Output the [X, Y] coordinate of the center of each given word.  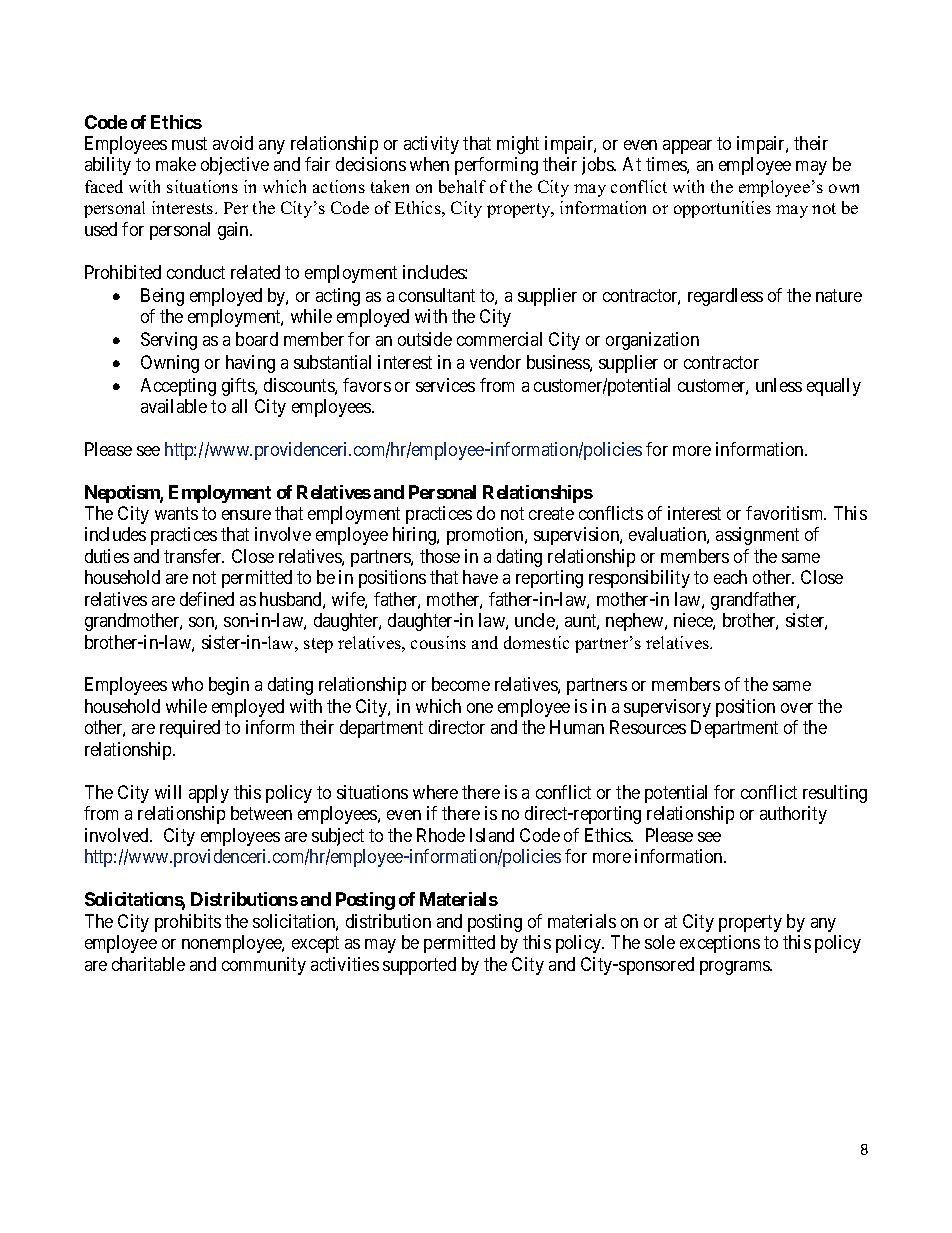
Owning [170, 364]
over [797, 708]
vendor [495, 362]
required [190, 729]
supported [419, 966]
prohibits [188, 923]
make [176, 164]
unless [779, 385]
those [440, 556]
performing [496, 166]
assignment [757, 536]
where [435, 792]
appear [687, 147]
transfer [194, 556]
